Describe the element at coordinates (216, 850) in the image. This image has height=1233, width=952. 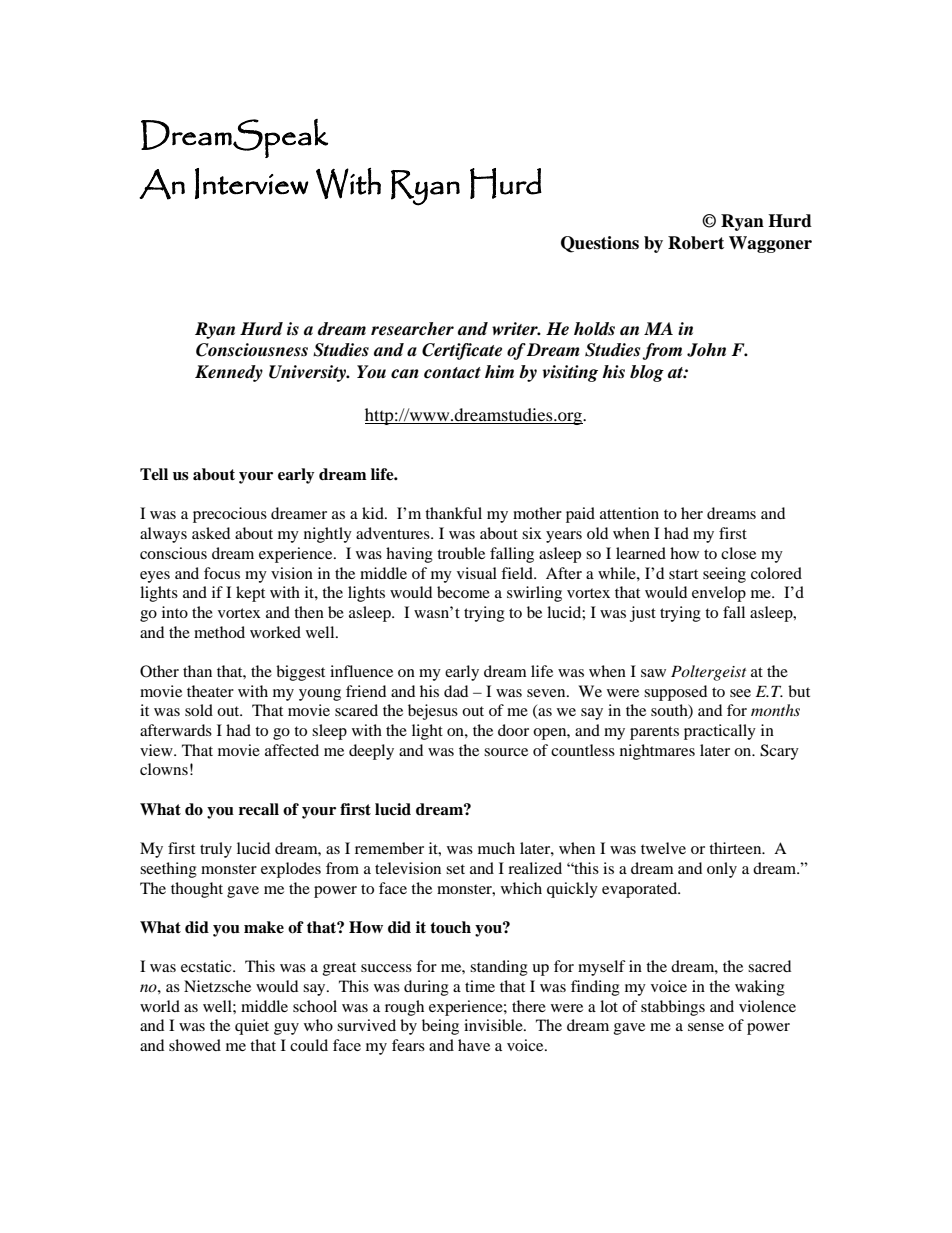
I see `truly` at that location.
